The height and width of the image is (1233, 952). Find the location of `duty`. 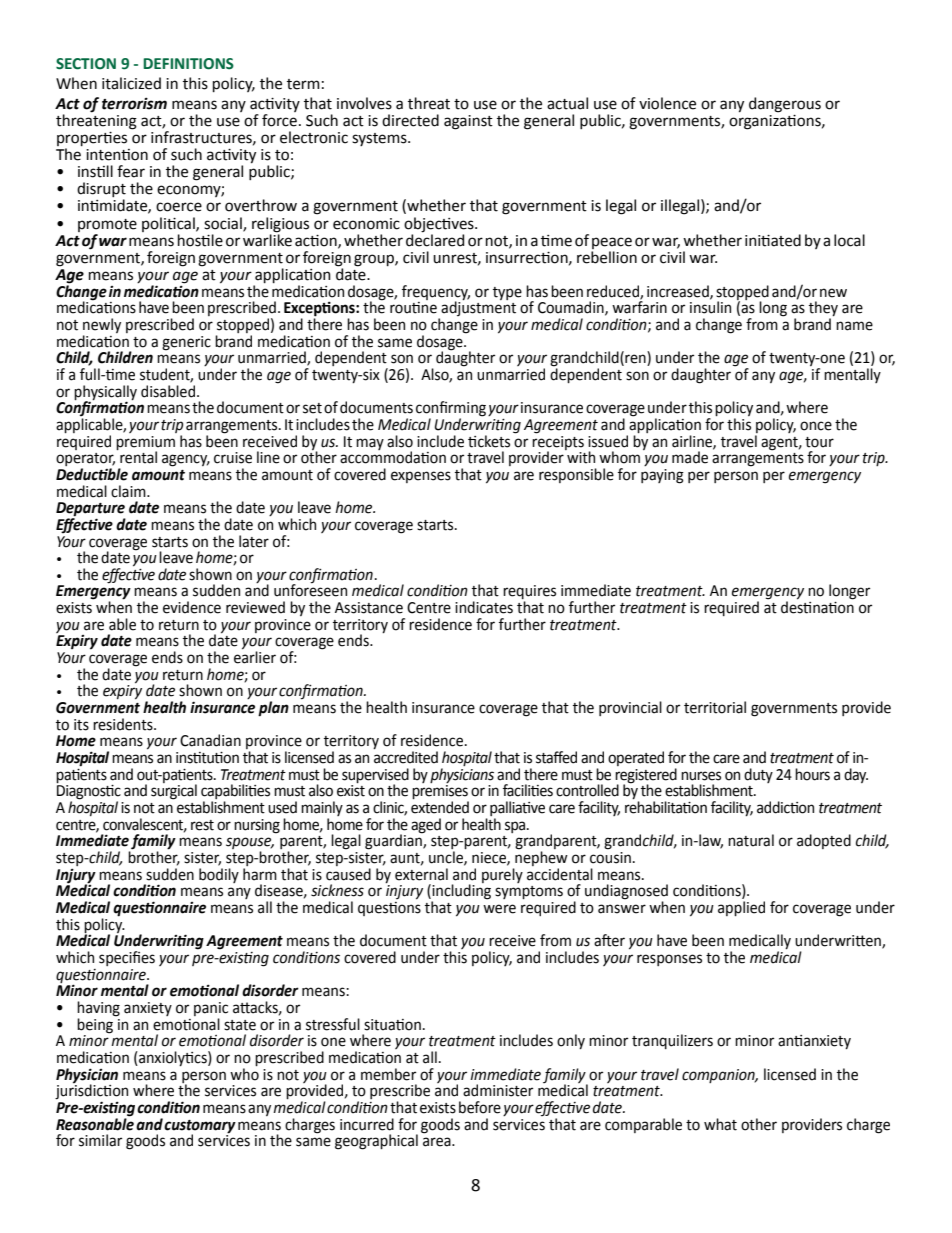

duty is located at coordinates (758, 775).
